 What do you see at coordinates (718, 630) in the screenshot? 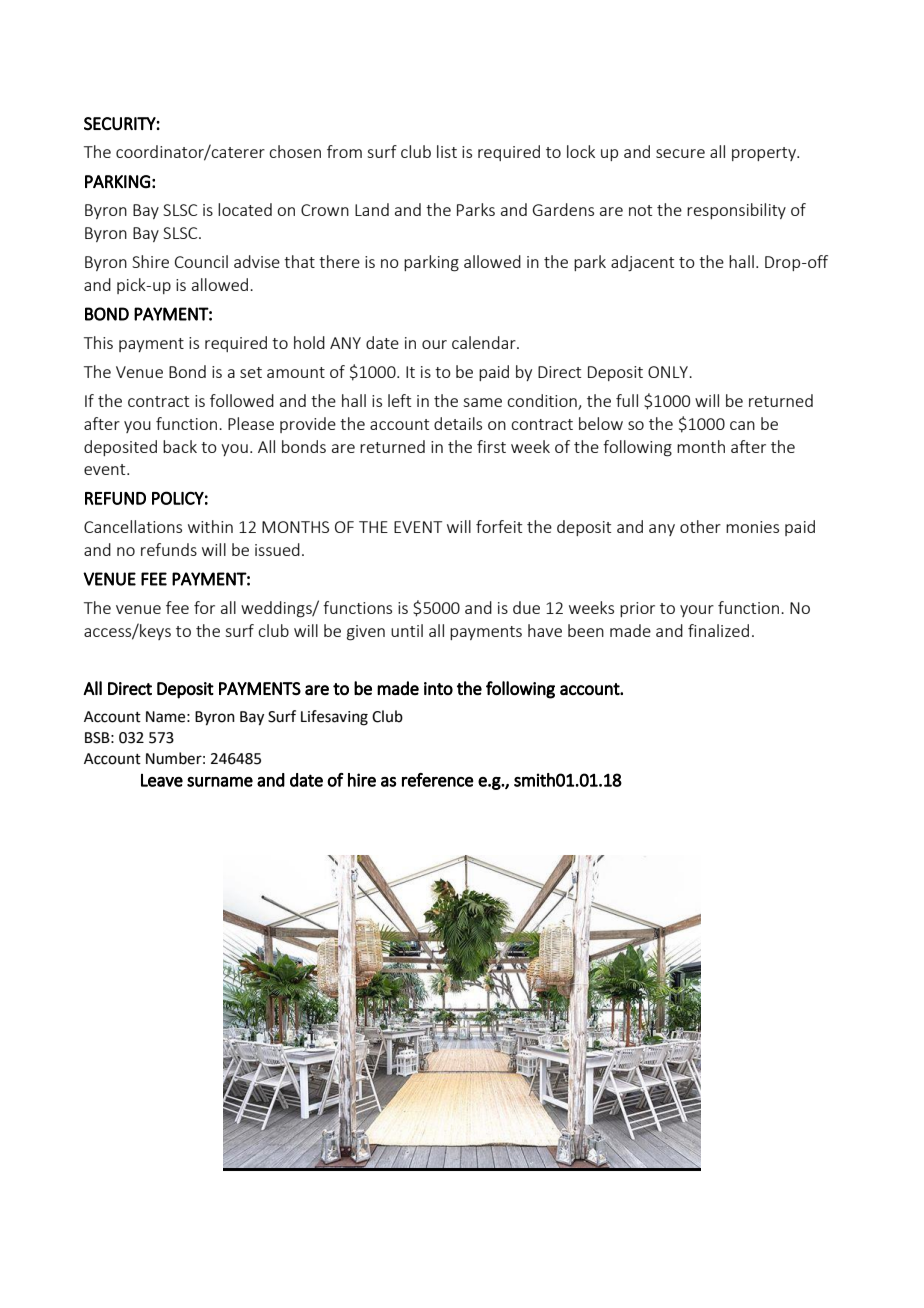
I see `finalized` at bounding box center [718, 630].
